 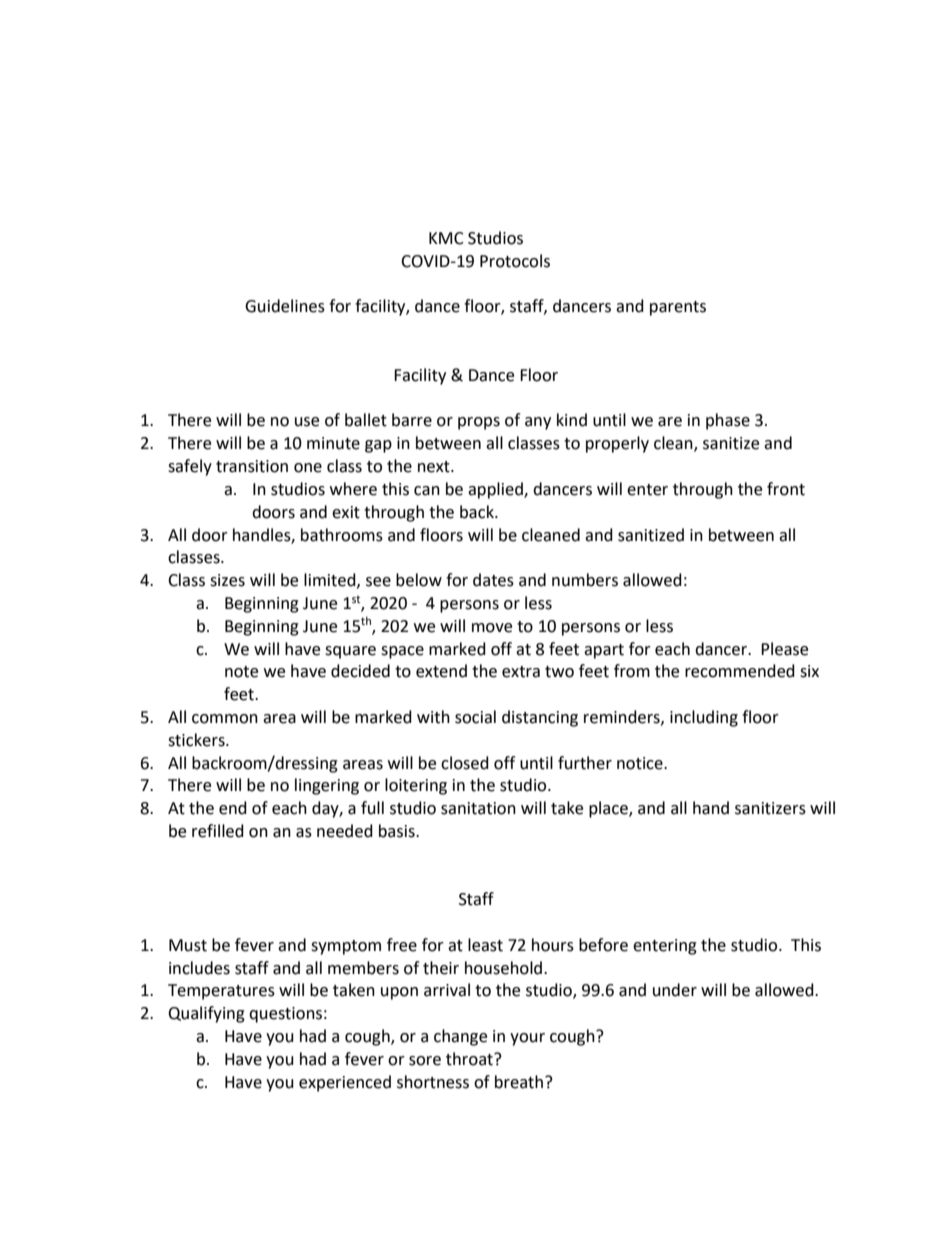 What do you see at coordinates (678, 308) in the image?
I see `parents` at bounding box center [678, 308].
